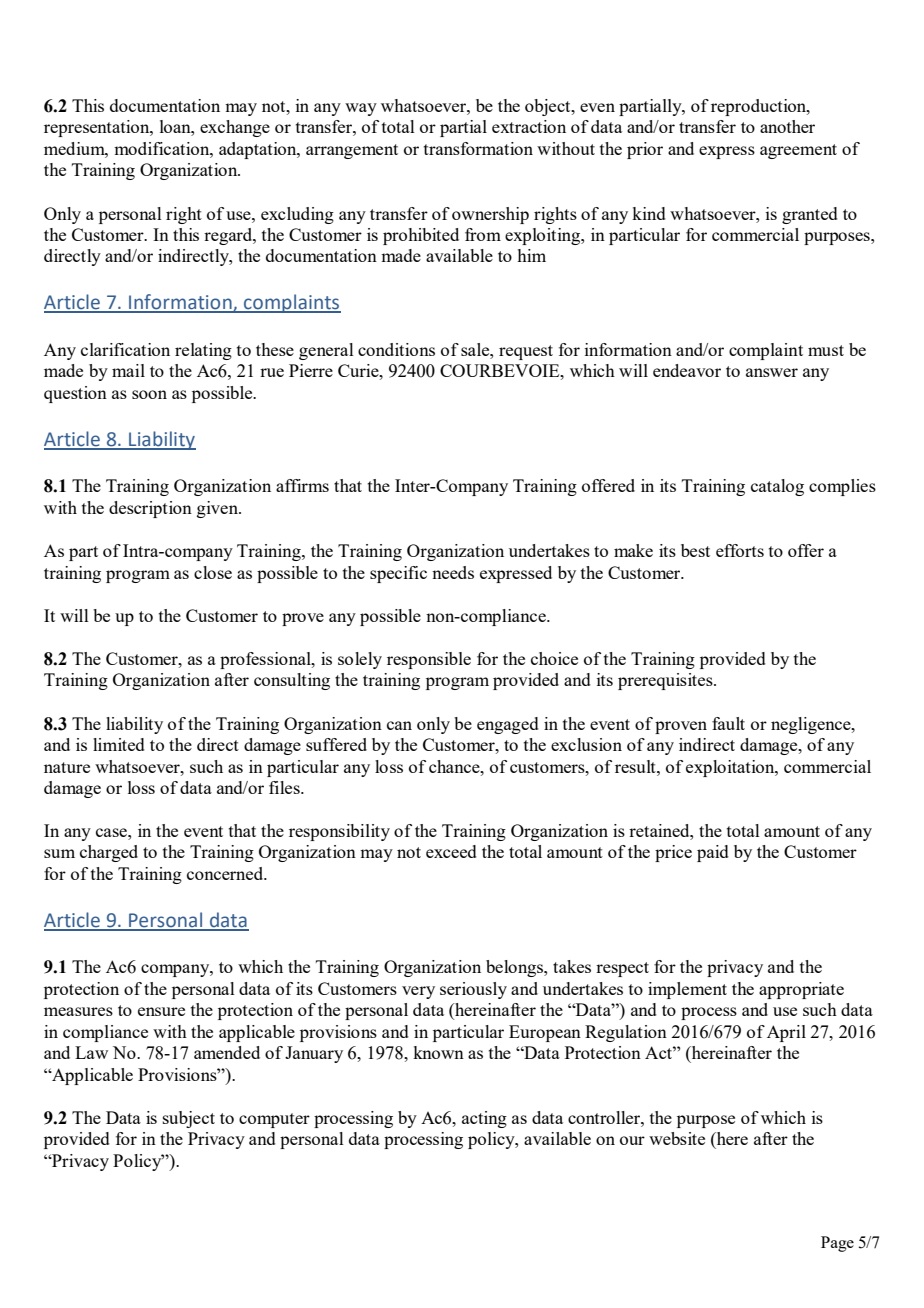 The height and width of the screenshot is (1308, 924). I want to click on Page, so click(837, 1244).
